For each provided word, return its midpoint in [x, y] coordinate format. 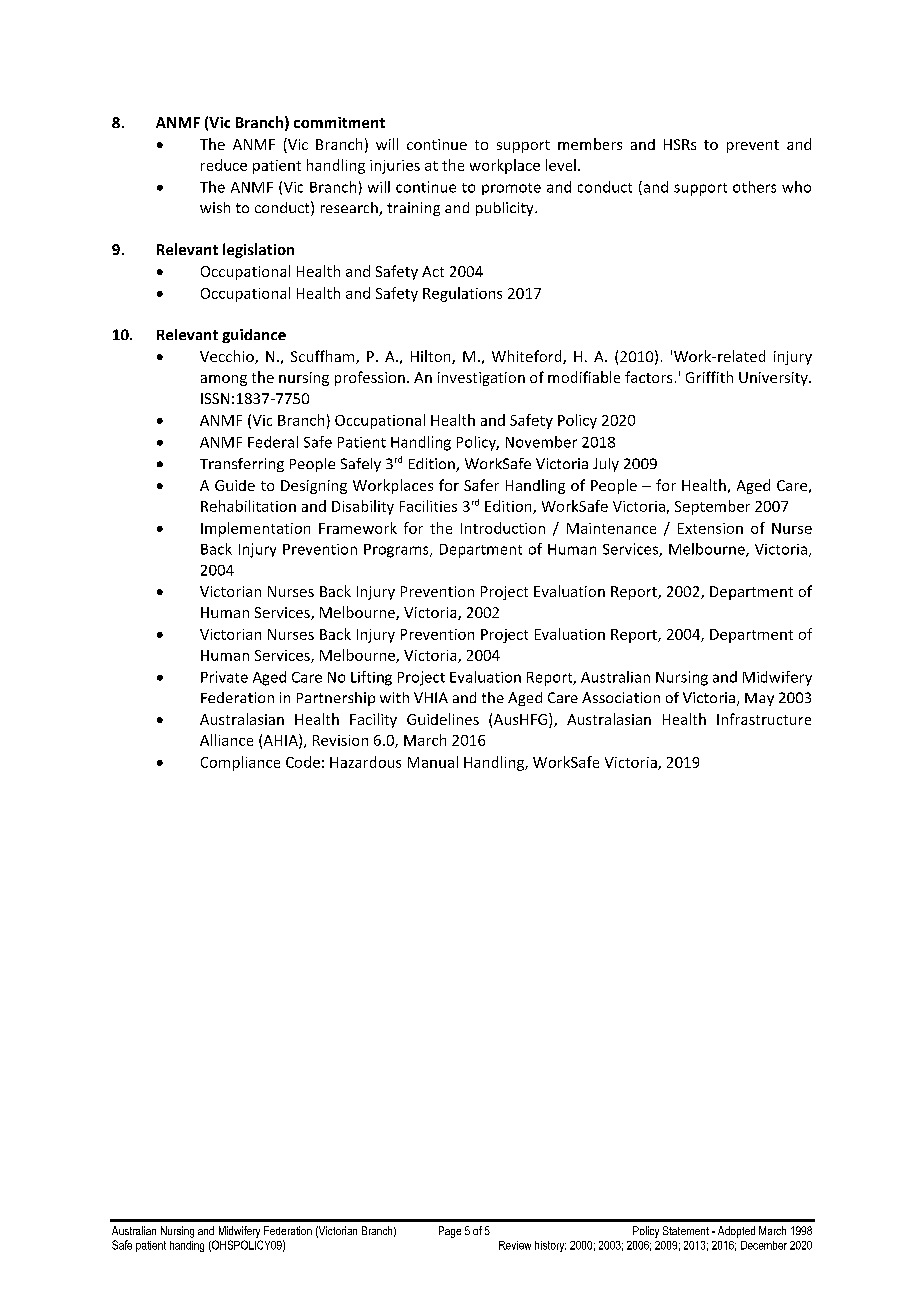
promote [511, 189]
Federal [273, 442]
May [759, 699]
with [394, 697]
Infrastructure [764, 719]
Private [224, 677]
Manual [433, 762]
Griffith [709, 377]
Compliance [240, 763]
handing [187, 1246]
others [754, 187]
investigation [481, 379]
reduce [224, 165]
